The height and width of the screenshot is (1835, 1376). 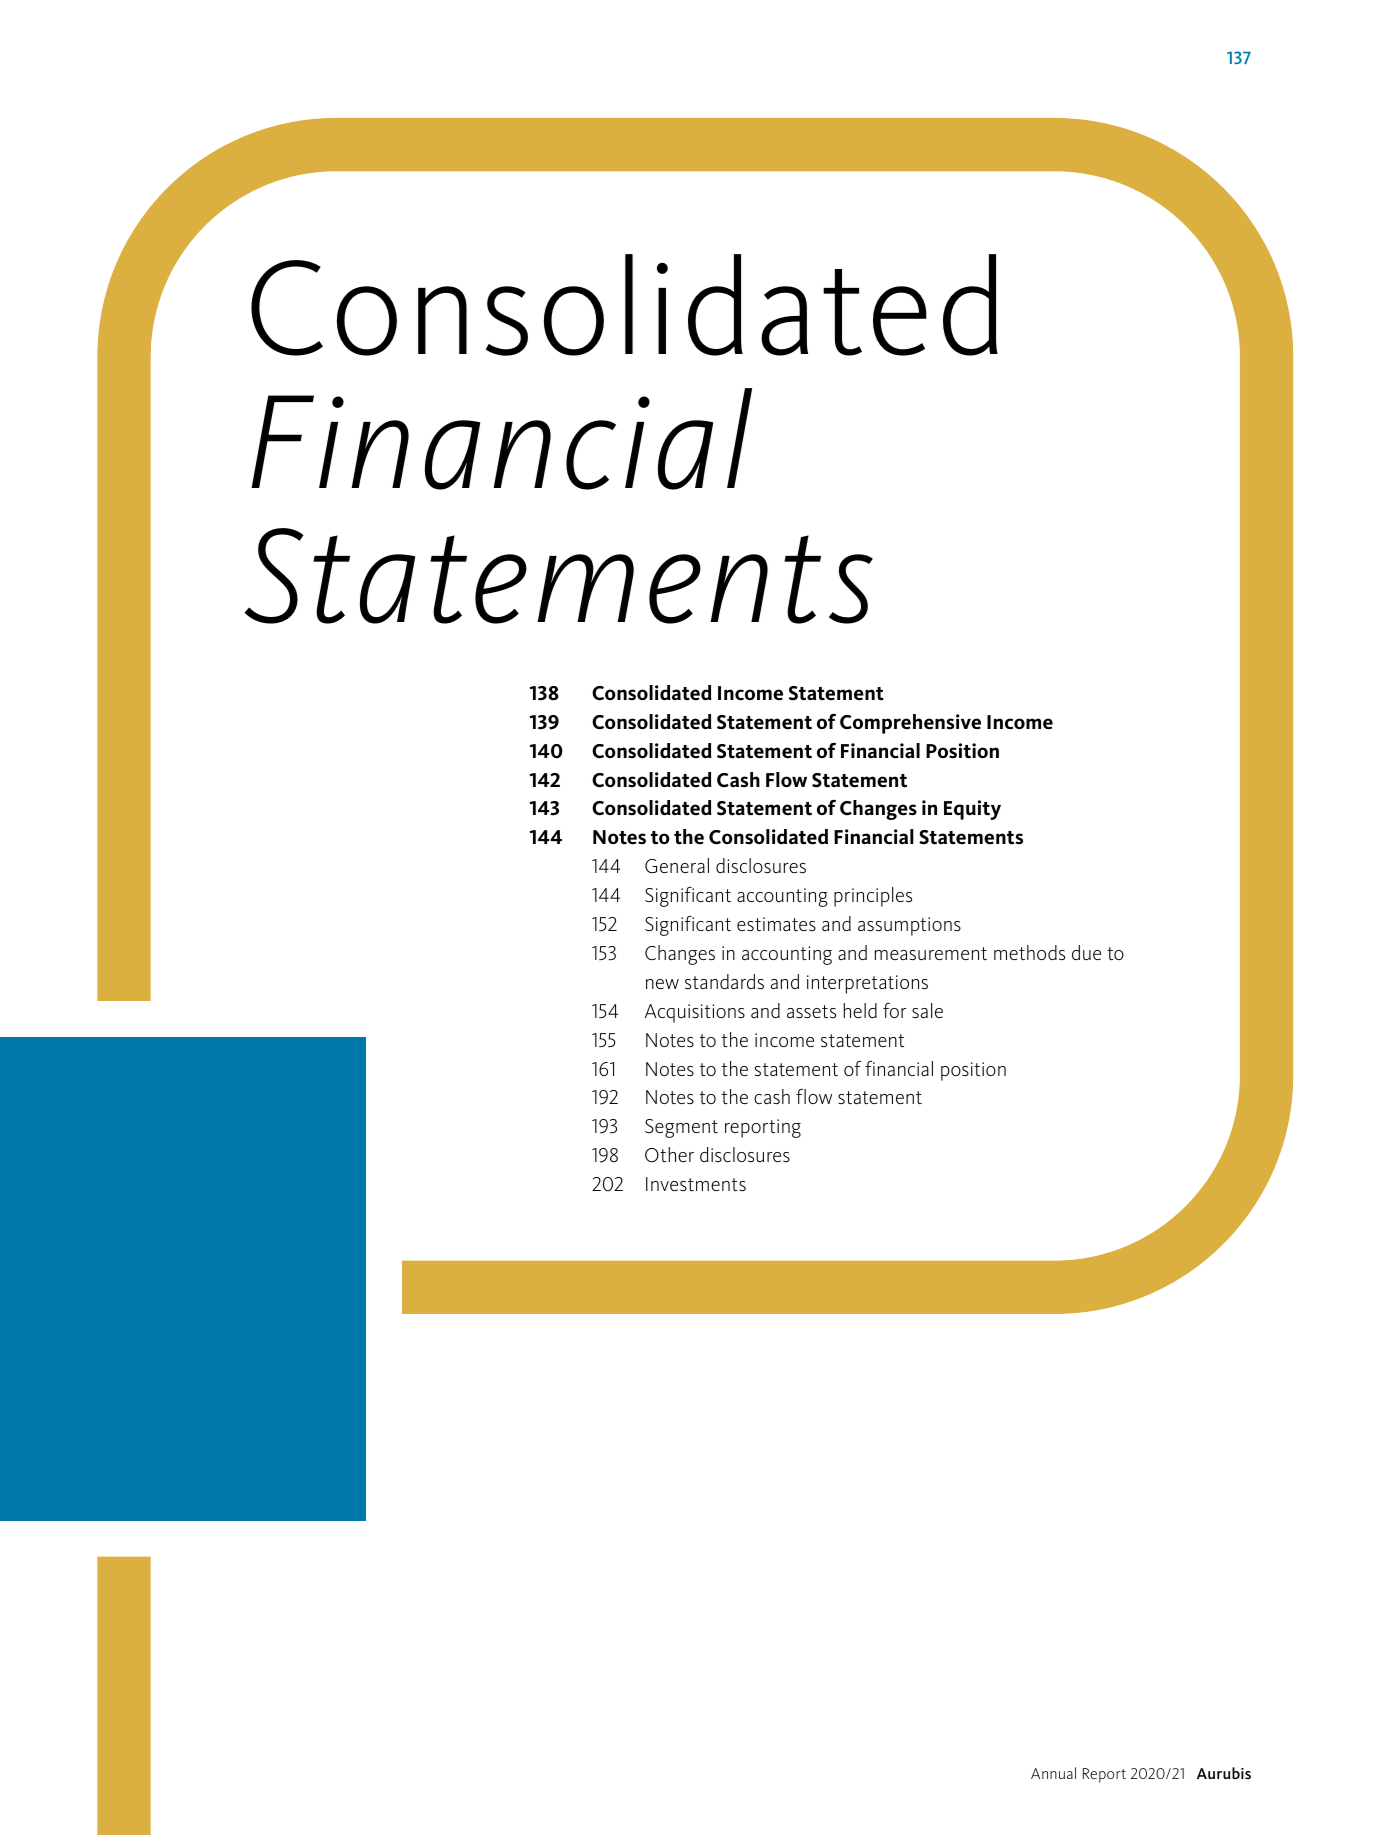 I want to click on Comprehensive, so click(x=910, y=724).
